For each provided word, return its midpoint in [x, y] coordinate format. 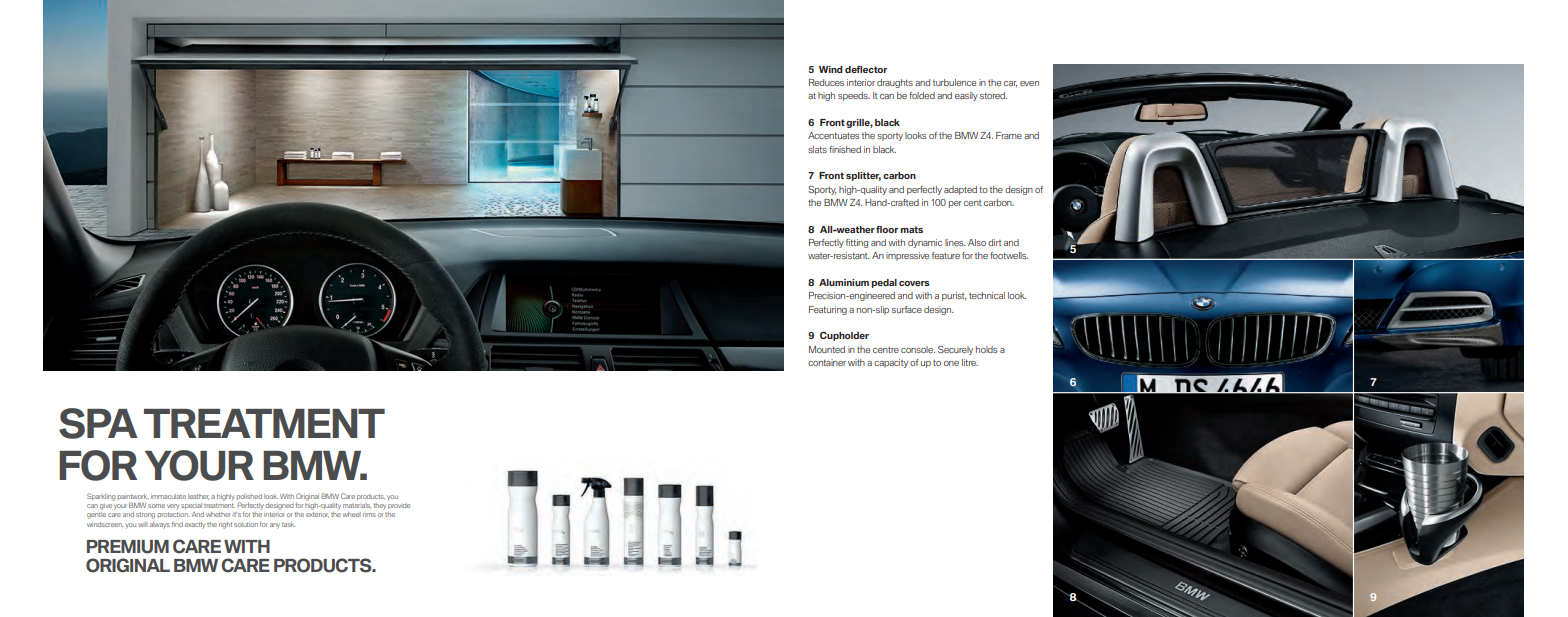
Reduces [826, 82]
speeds [854, 96]
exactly [195, 525]
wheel [352, 514]
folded [922, 95]
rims [369, 515]
